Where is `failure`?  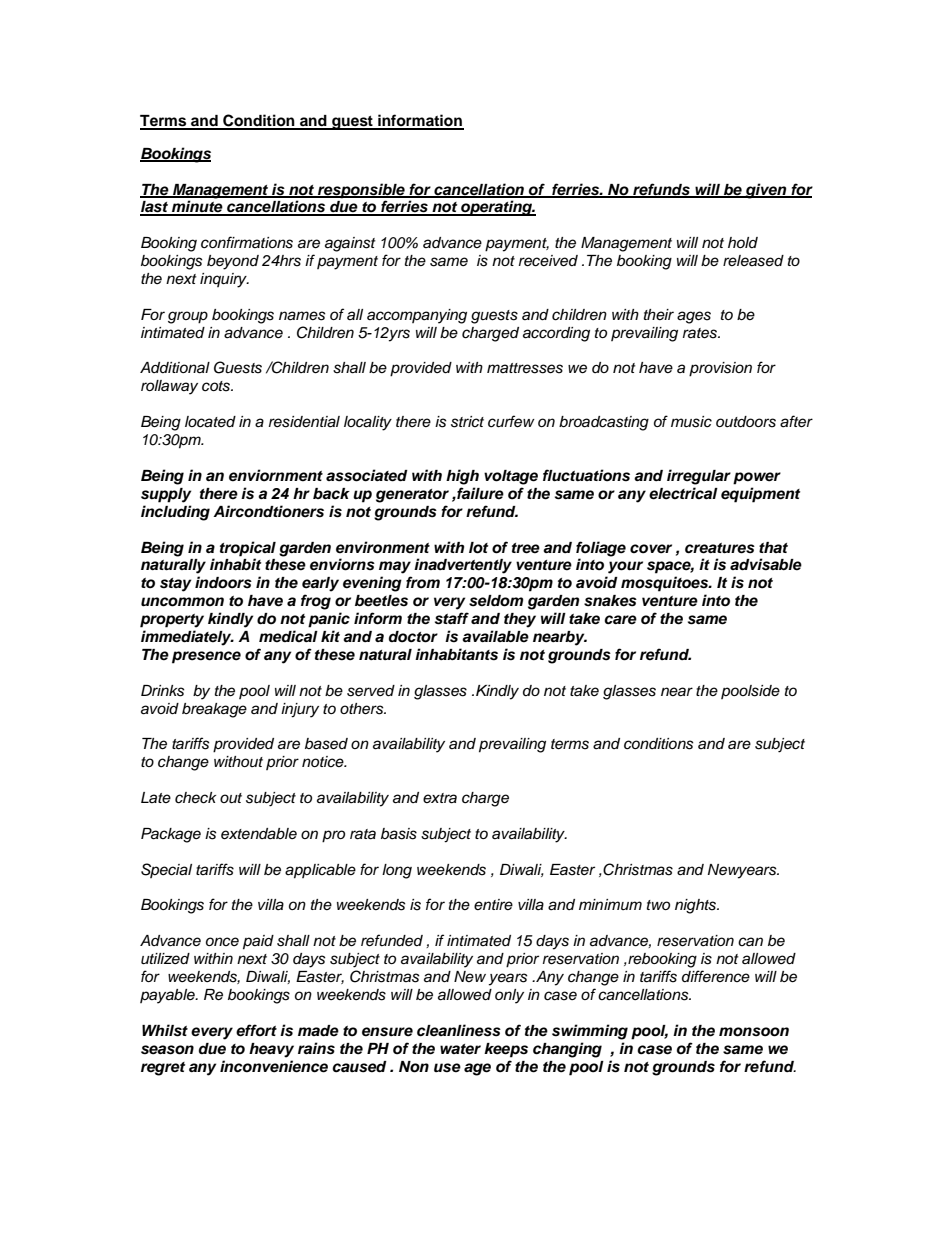 failure is located at coordinates (479, 493).
